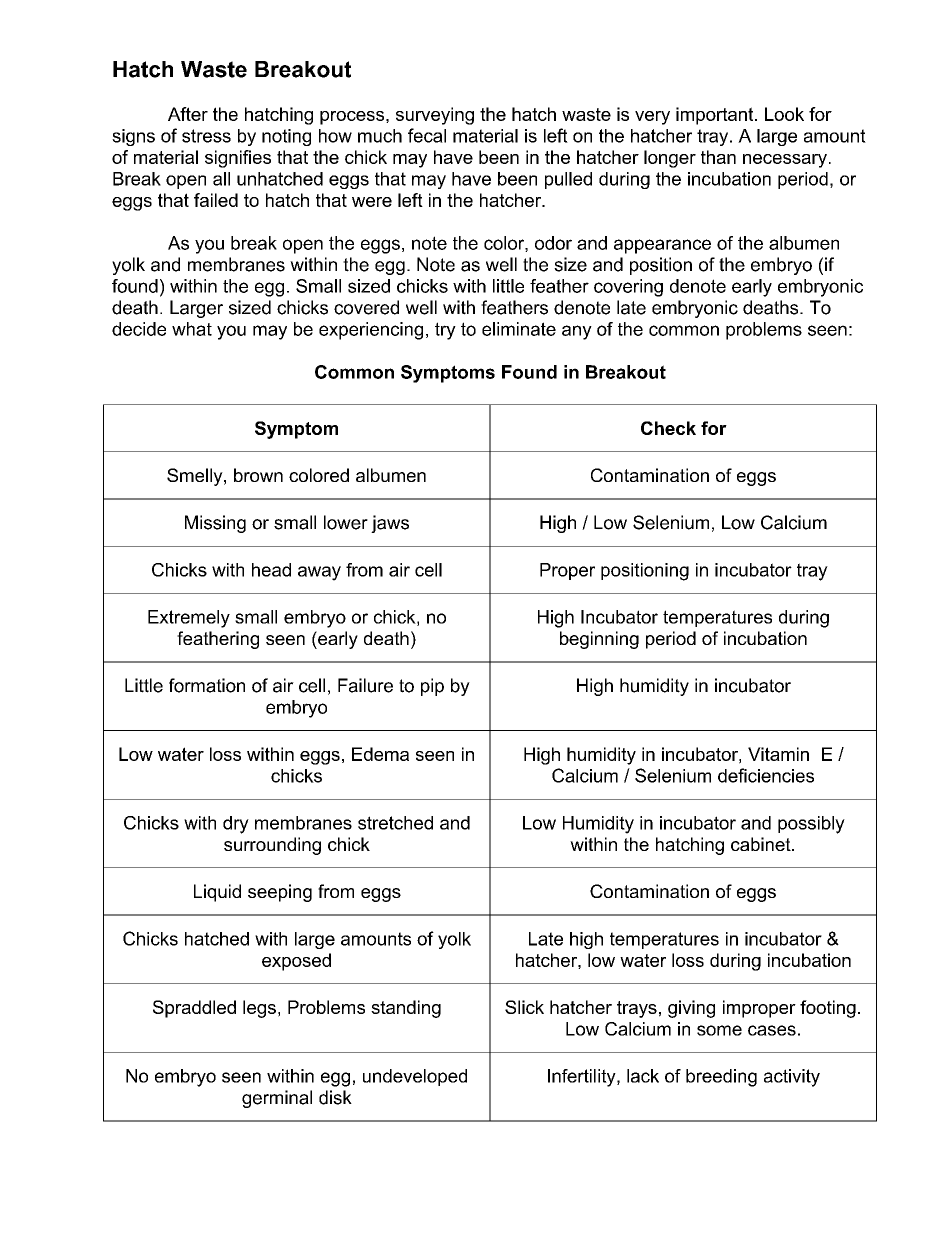  I want to click on stress, so click(206, 136).
